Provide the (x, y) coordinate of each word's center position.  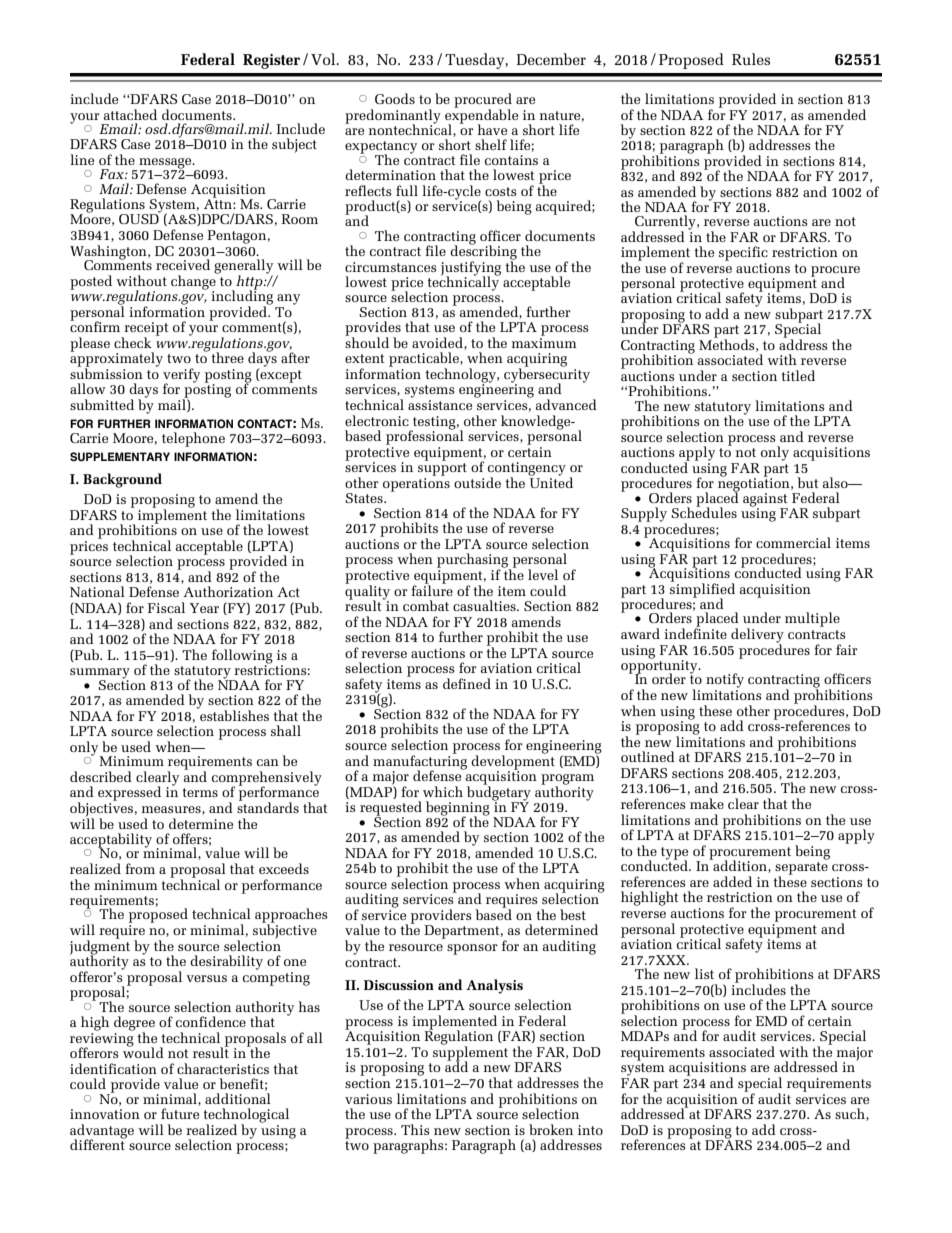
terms (200, 792)
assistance (440, 405)
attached (130, 114)
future (180, 1113)
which (443, 791)
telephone (193, 439)
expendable (481, 116)
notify (725, 680)
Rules (751, 59)
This (415, 1129)
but (808, 482)
